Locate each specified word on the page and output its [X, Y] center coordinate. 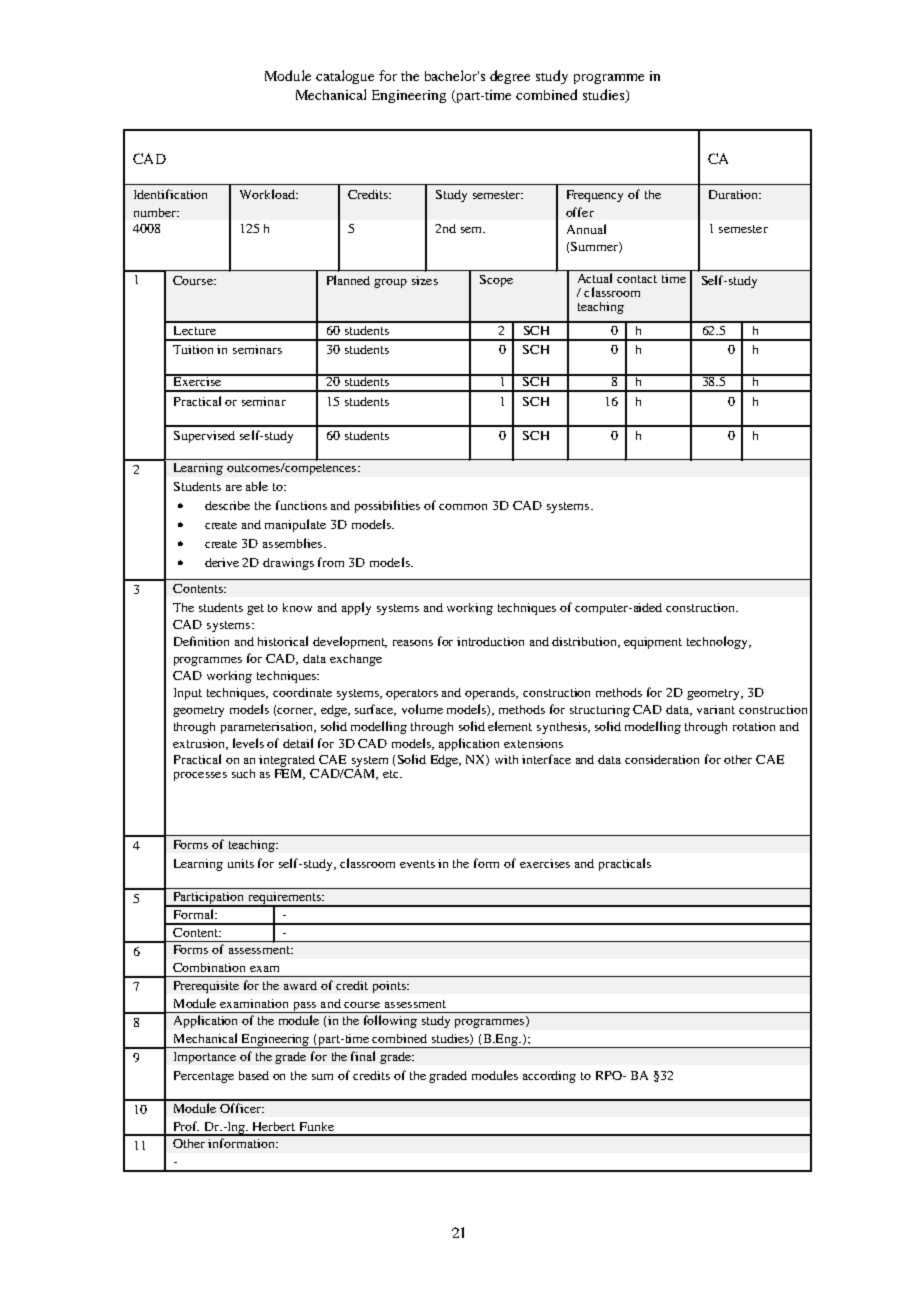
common [463, 507]
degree [510, 77]
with [506, 759]
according [549, 1077]
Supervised [204, 437]
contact [637, 279]
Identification [170, 194]
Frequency [595, 196]
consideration [662, 759]
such [243, 773]
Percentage [204, 1077]
